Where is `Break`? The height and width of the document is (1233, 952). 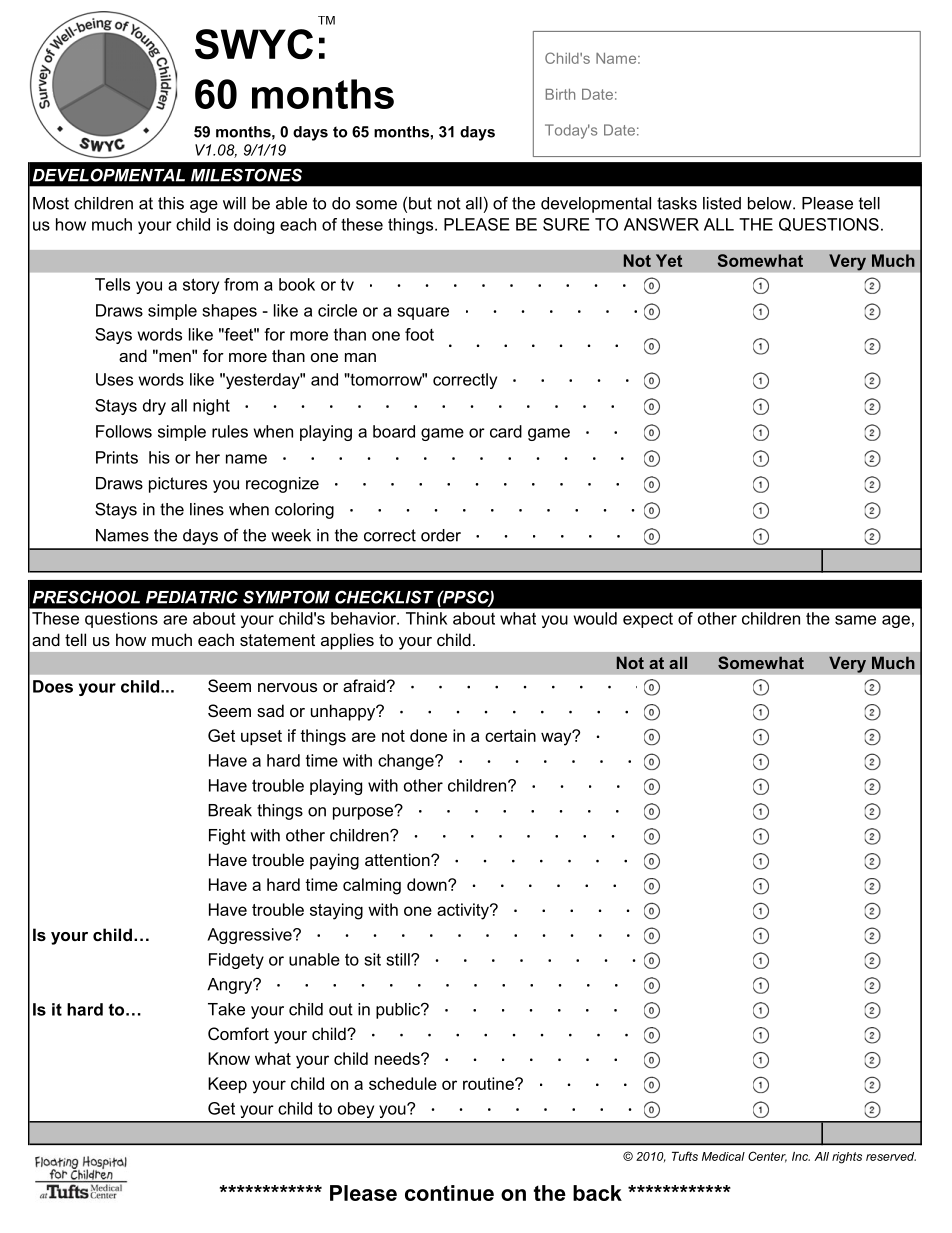 Break is located at coordinates (230, 810).
